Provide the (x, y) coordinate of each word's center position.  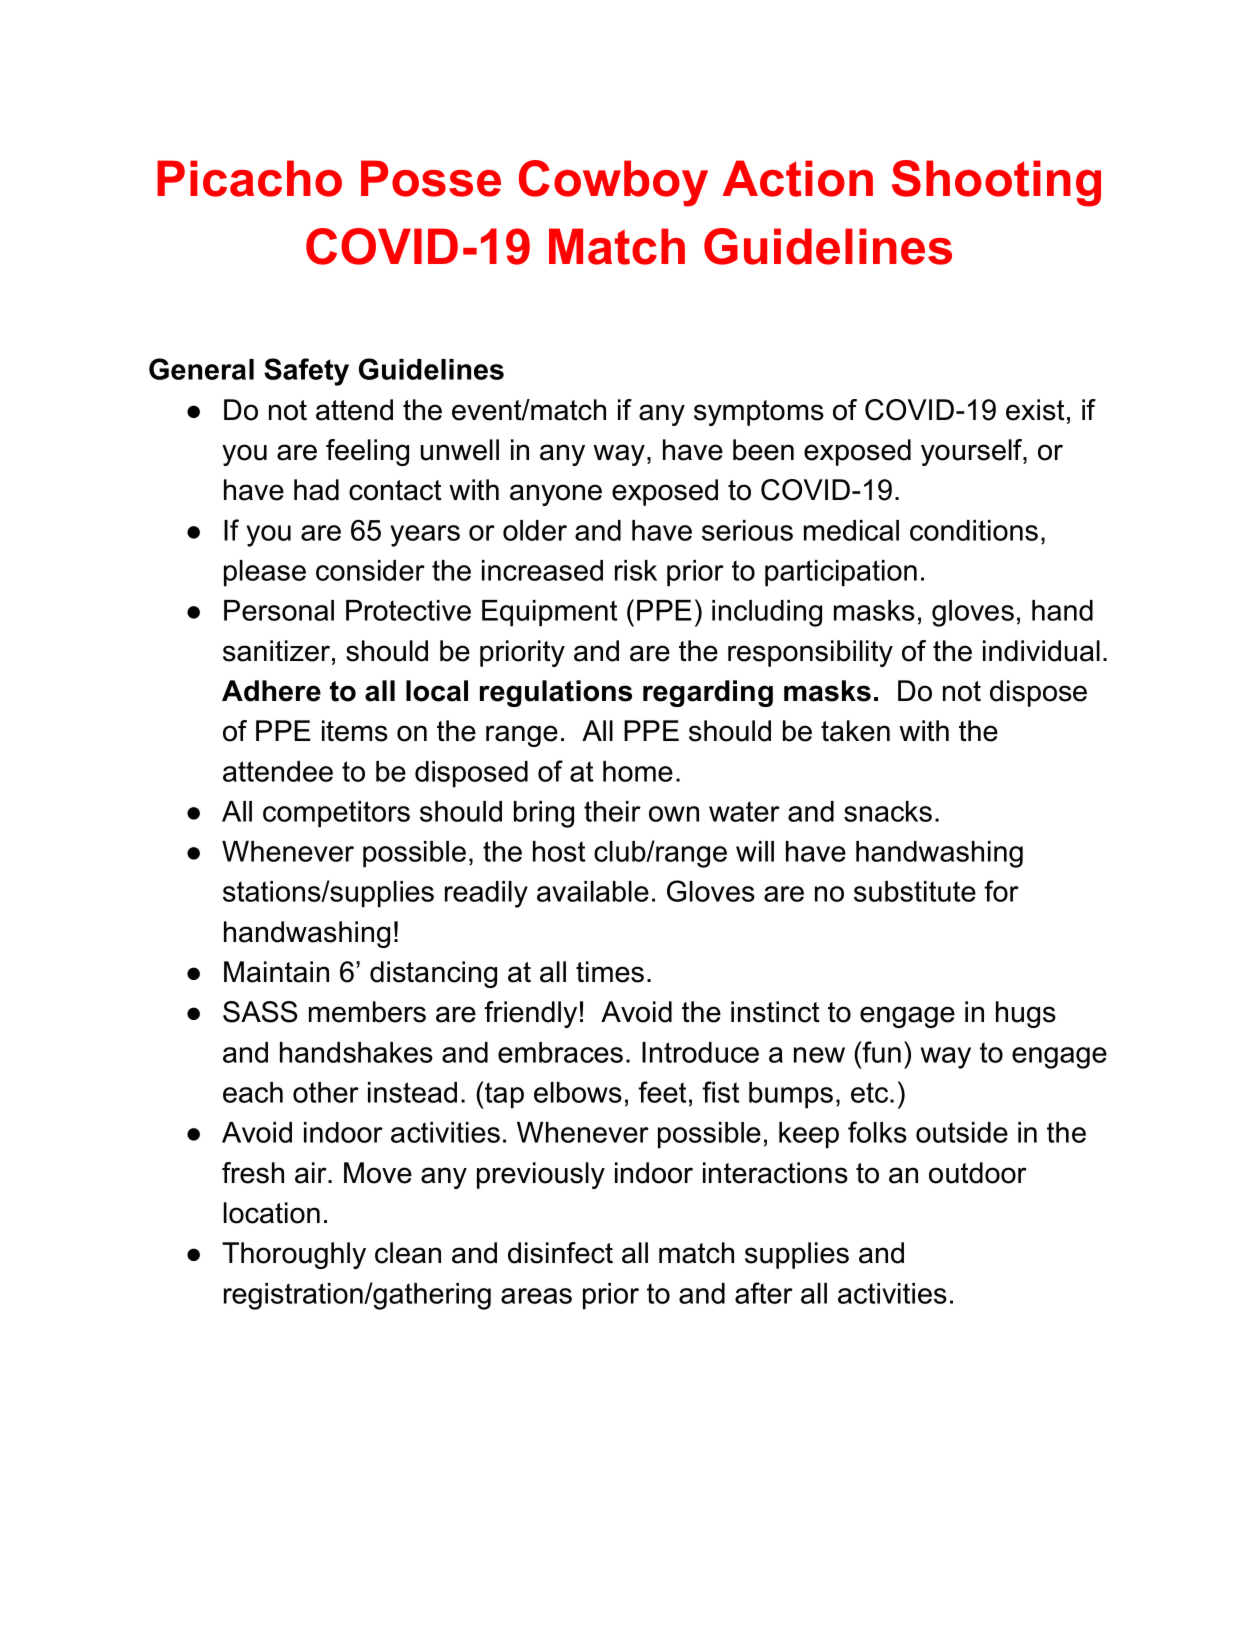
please (265, 573)
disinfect (560, 1253)
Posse (431, 178)
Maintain (276, 972)
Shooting (996, 183)
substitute (915, 891)
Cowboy (613, 183)
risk (636, 570)
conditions (974, 530)
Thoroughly (294, 1255)
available (593, 891)
